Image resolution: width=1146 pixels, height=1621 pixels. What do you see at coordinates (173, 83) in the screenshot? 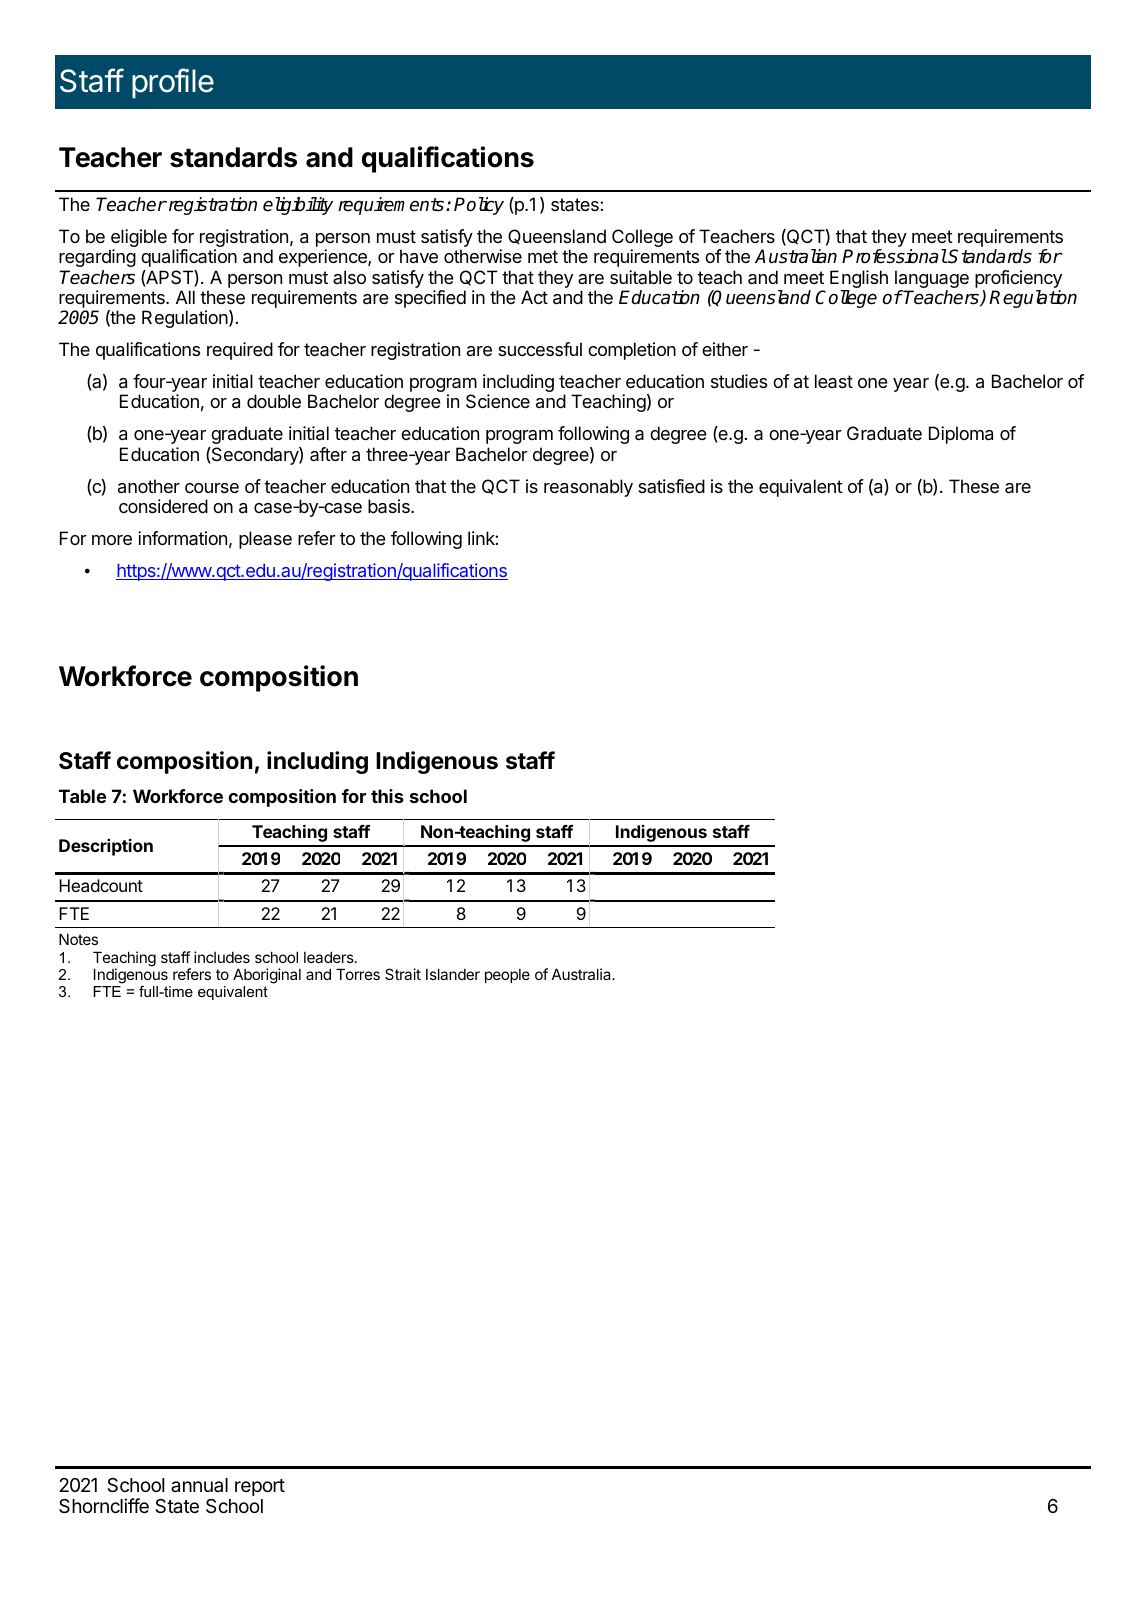
I see `profile` at bounding box center [173, 83].
